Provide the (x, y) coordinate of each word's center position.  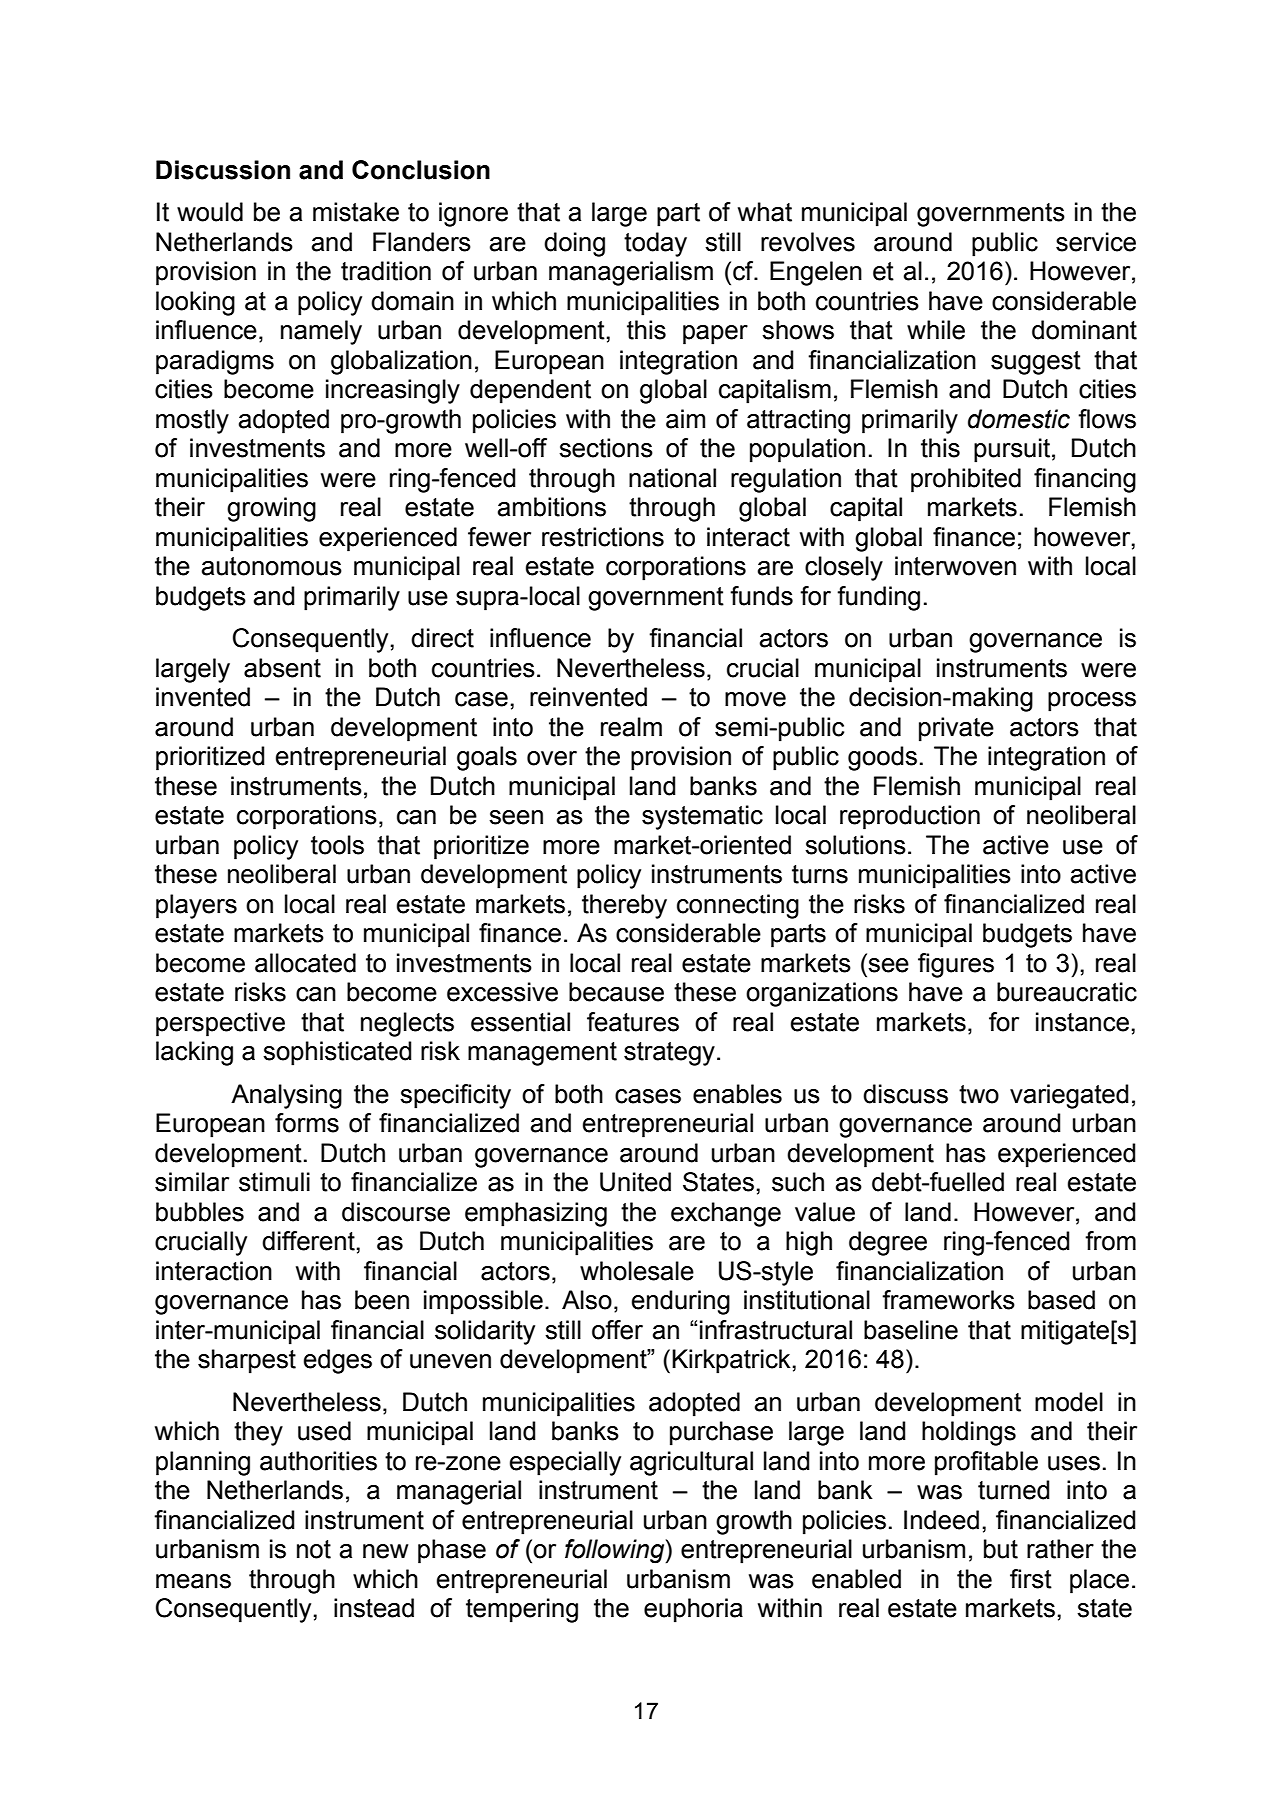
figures (956, 965)
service (1096, 242)
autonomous (272, 566)
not (314, 1549)
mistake (356, 212)
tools (337, 845)
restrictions (603, 537)
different (308, 1241)
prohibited (966, 480)
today (655, 244)
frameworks (948, 1300)
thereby (624, 906)
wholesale (637, 1271)
